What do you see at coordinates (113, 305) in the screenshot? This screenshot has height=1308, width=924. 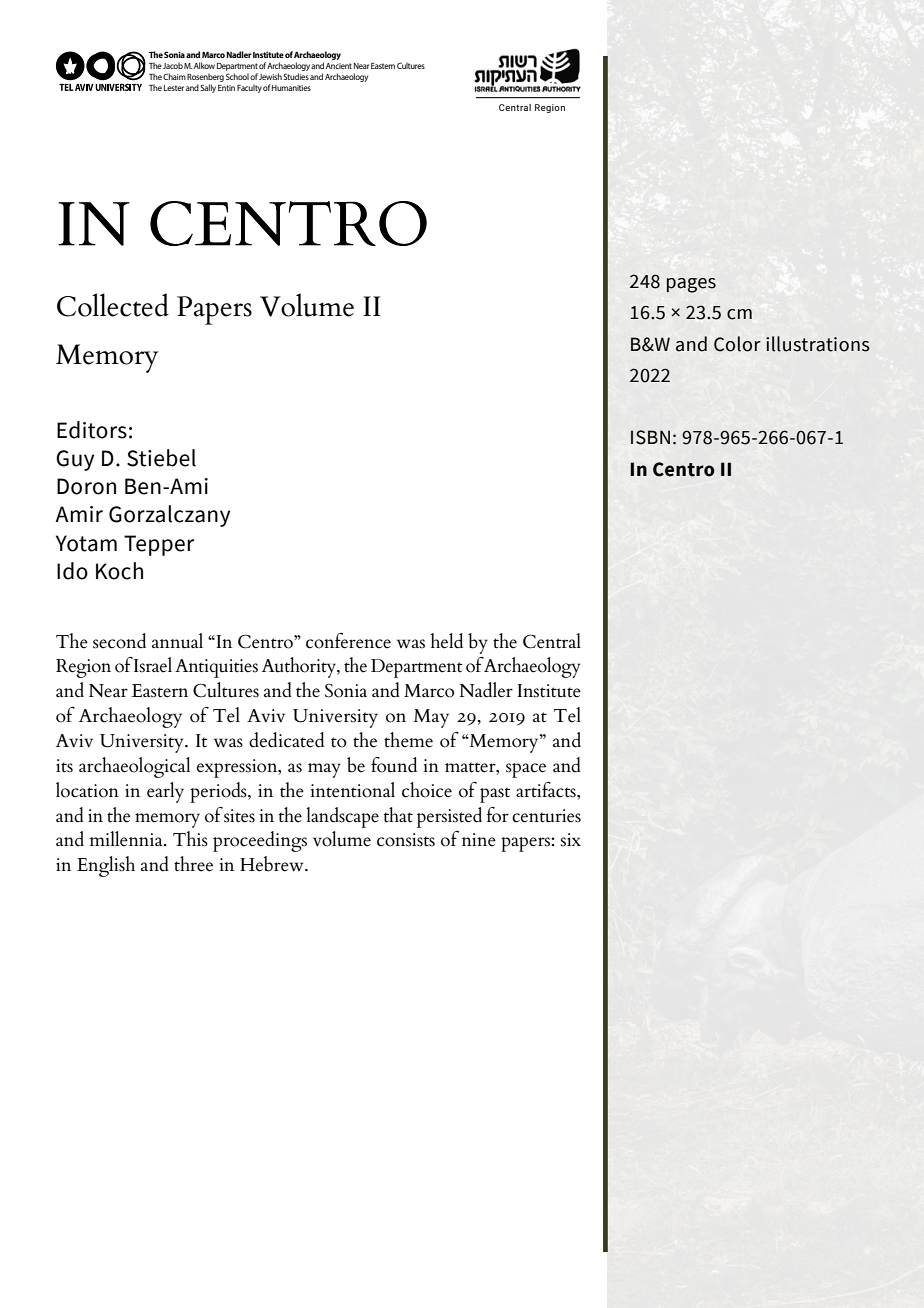 I see `Collected` at bounding box center [113, 305].
